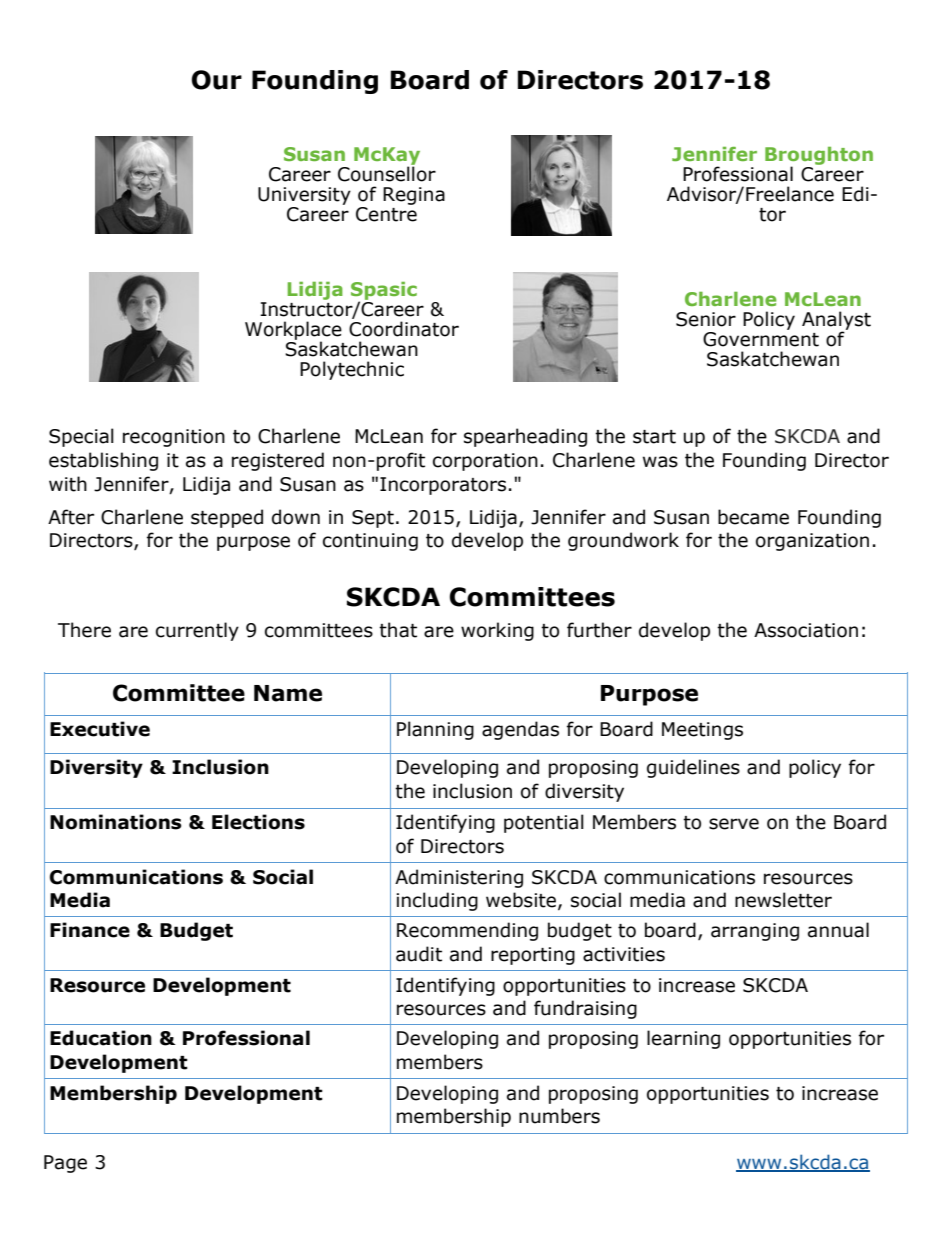 This page has width=952, height=1233. I want to click on Association, so click(806, 630).
